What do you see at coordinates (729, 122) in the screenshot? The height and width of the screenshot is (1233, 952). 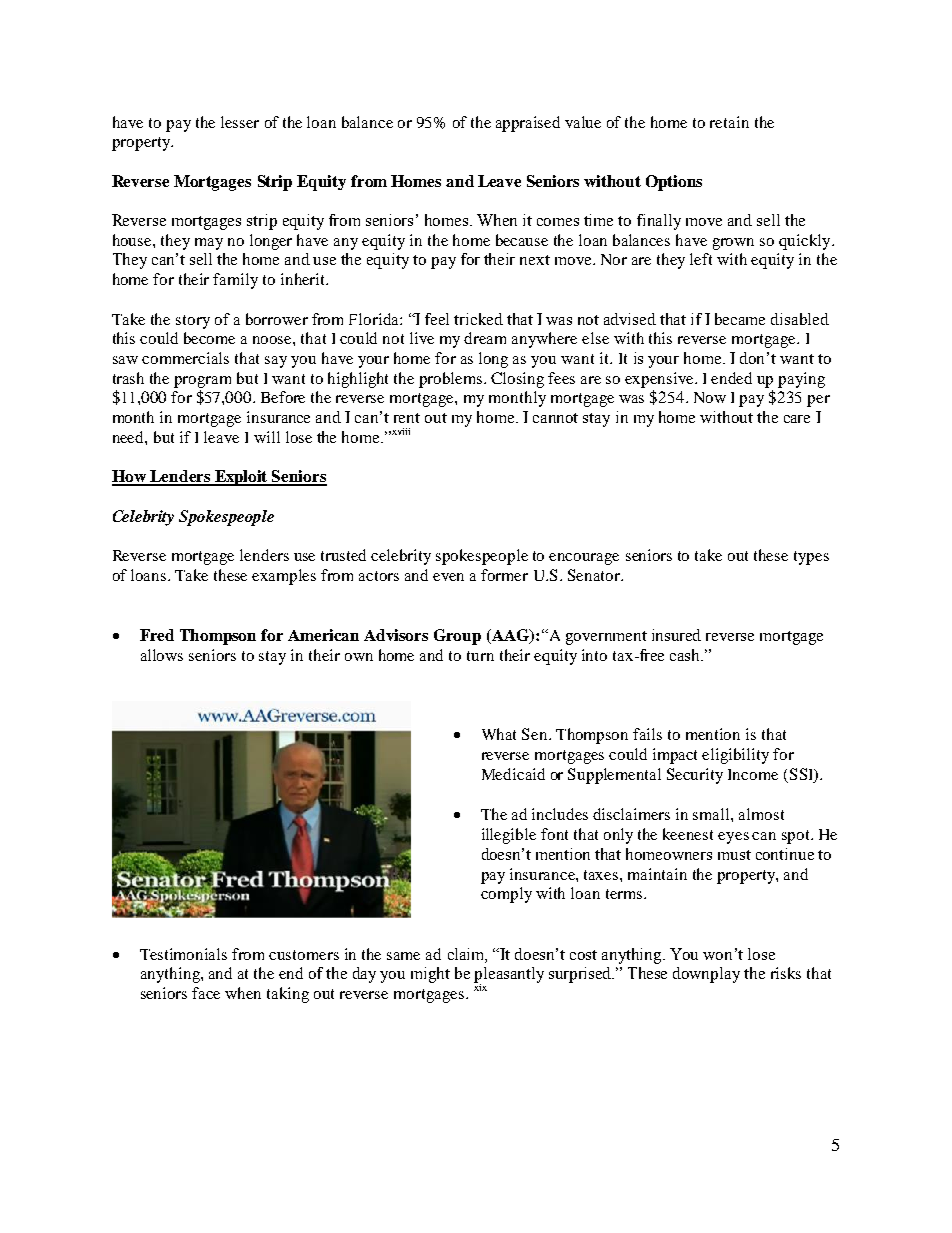 I see `retain` at bounding box center [729, 122].
